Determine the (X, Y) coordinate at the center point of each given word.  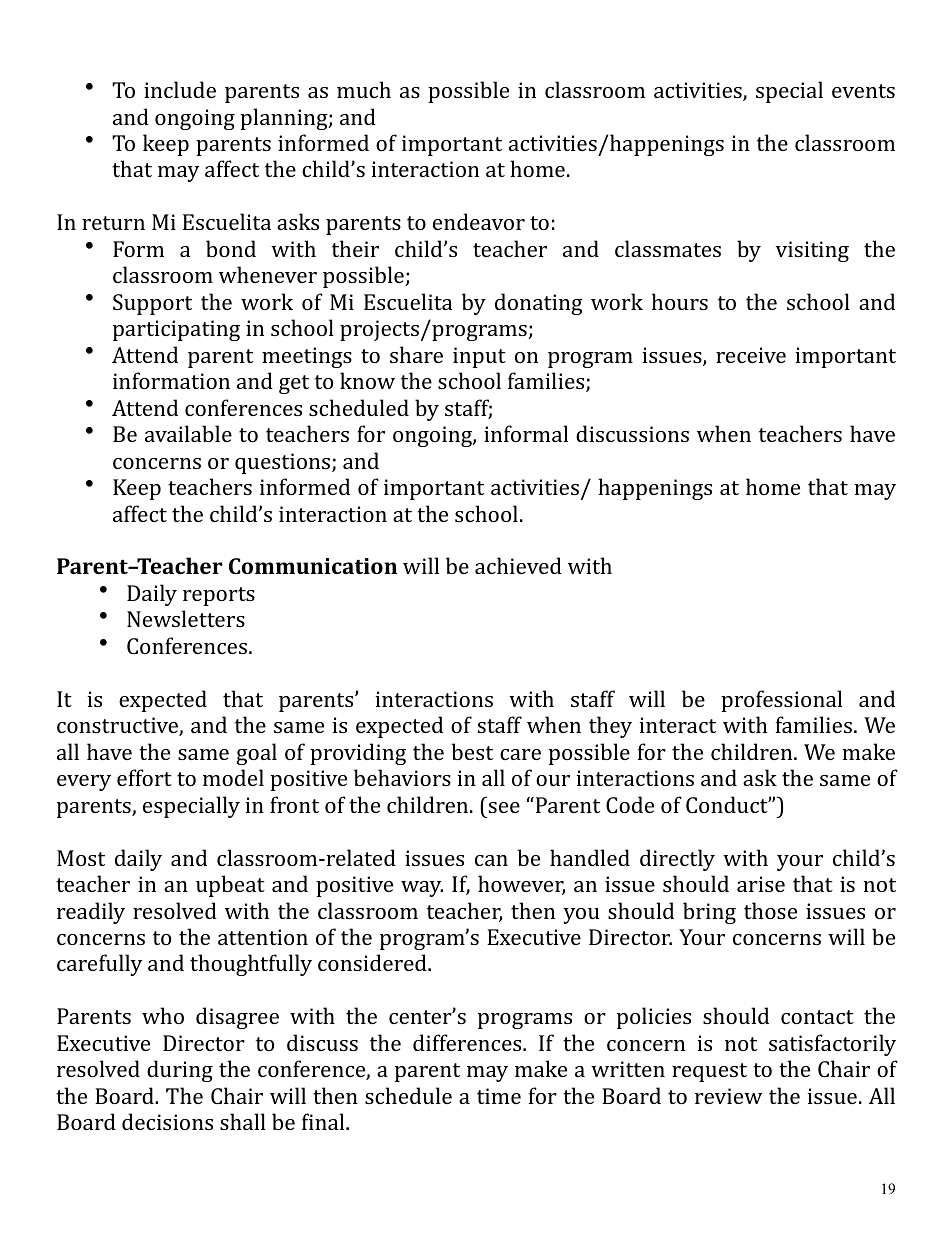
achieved (518, 565)
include (180, 89)
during (180, 1071)
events (863, 91)
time (499, 1096)
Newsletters (186, 618)
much (364, 89)
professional (781, 701)
